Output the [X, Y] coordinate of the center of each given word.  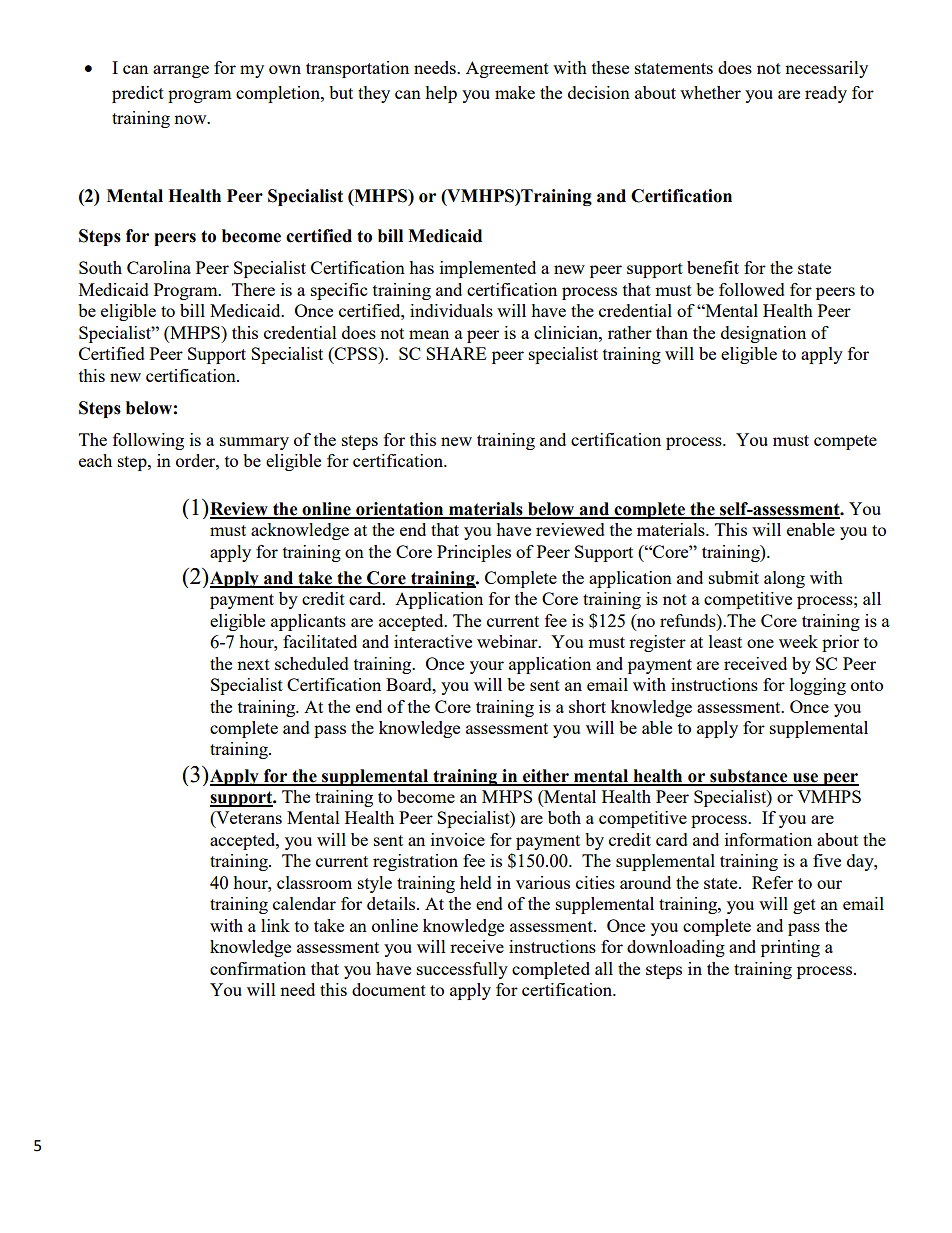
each [95, 460]
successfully [462, 970]
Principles [474, 553]
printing [790, 948]
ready [826, 94]
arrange [181, 71]
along [784, 579]
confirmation [258, 968]
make [515, 92]
